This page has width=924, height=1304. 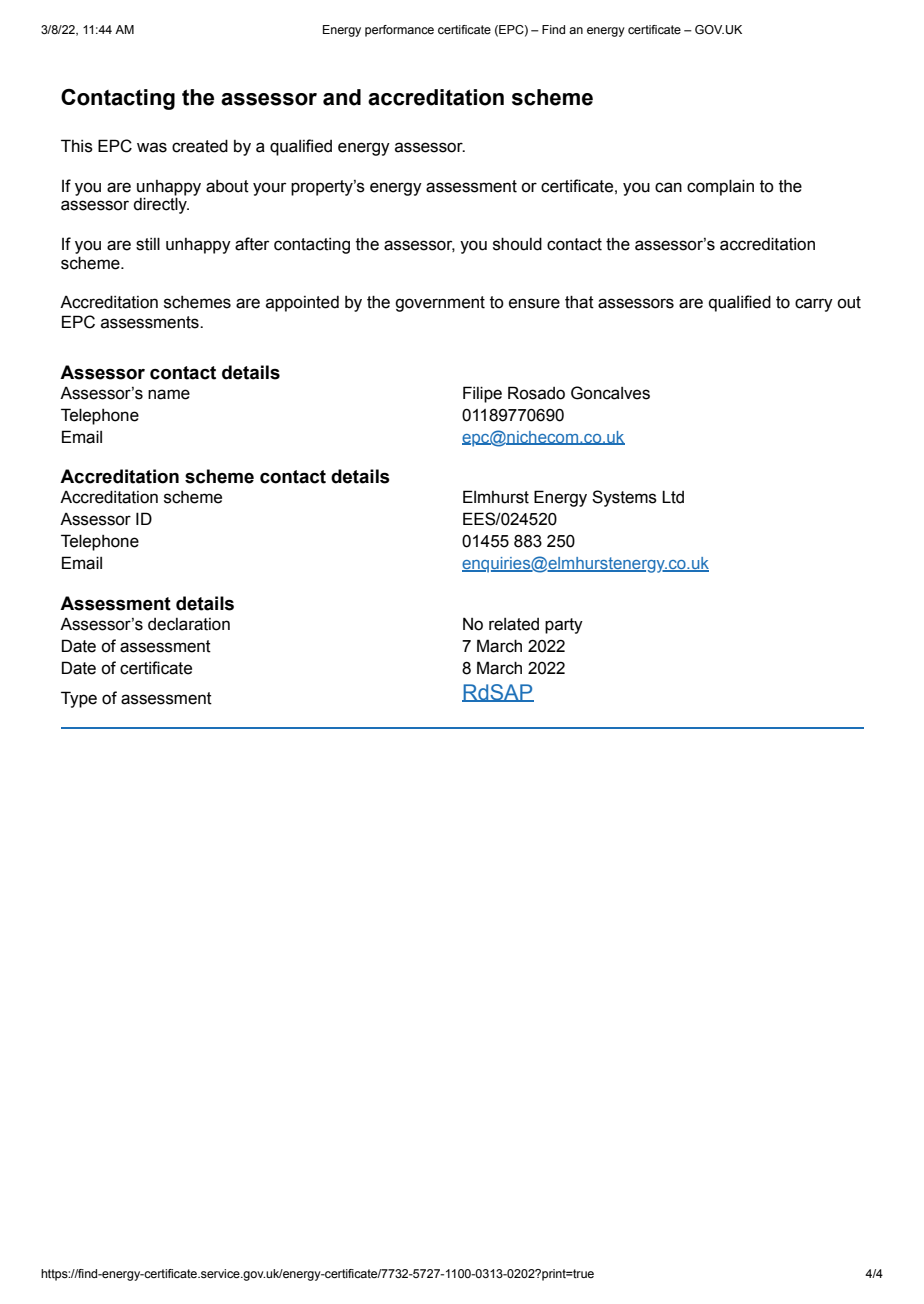 What do you see at coordinates (148, 244) in the page?
I see `still` at bounding box center [148, 244].
